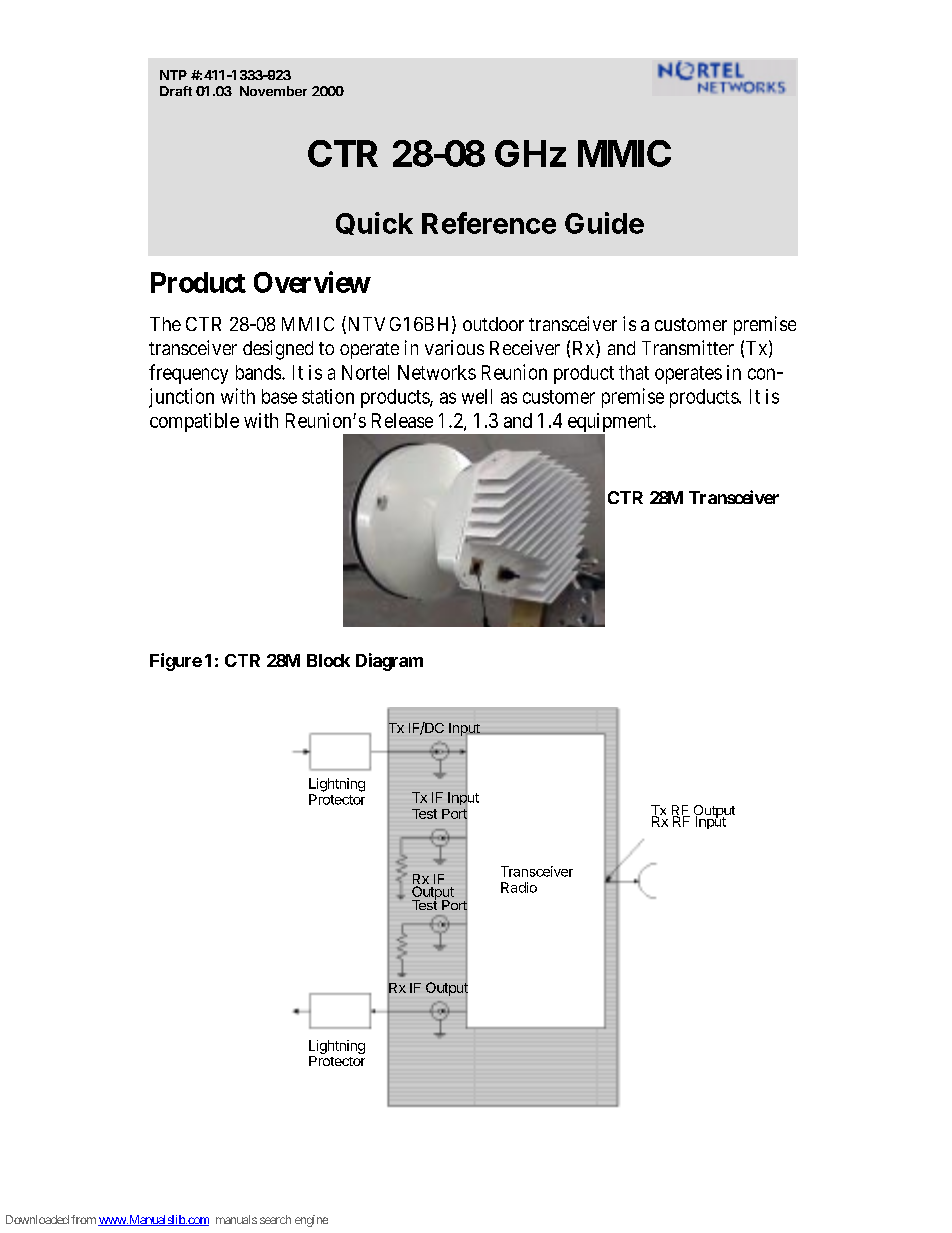 The height and width of the screenshot is (1233, 952). Describe the element at coordinates (611, 422) in the screenshot. I see `equipment` at that location.
